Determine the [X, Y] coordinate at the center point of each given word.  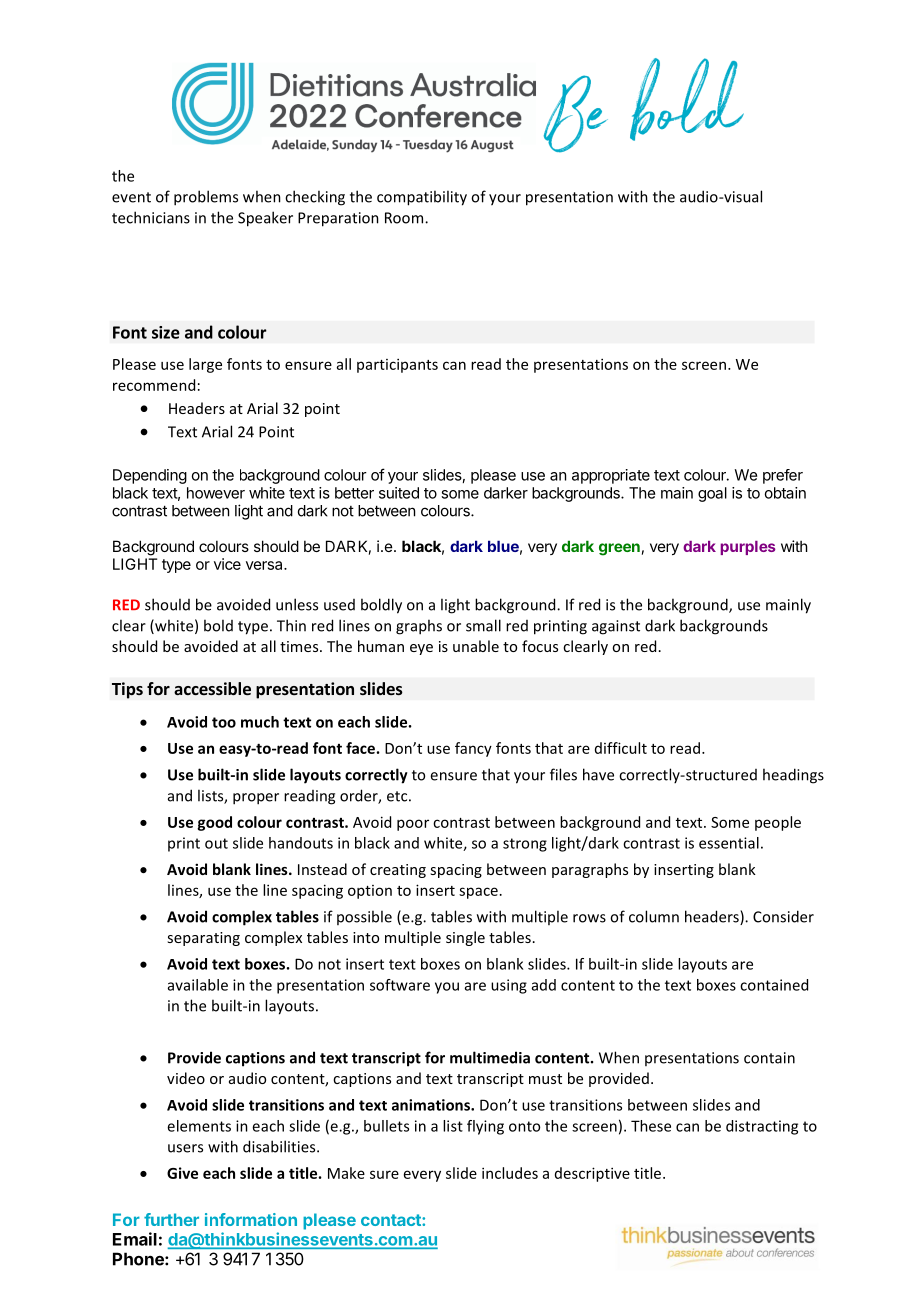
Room [405, 218]
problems [206, 198]
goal [712, 494]
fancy [473, 749]
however [216, 493]
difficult [621, 748]
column [654, 916]
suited [399, 493]
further [171, 1219]
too [224, 722]
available [198, 985]
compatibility [422, 198]
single [465, 938]
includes [510, 1173]
